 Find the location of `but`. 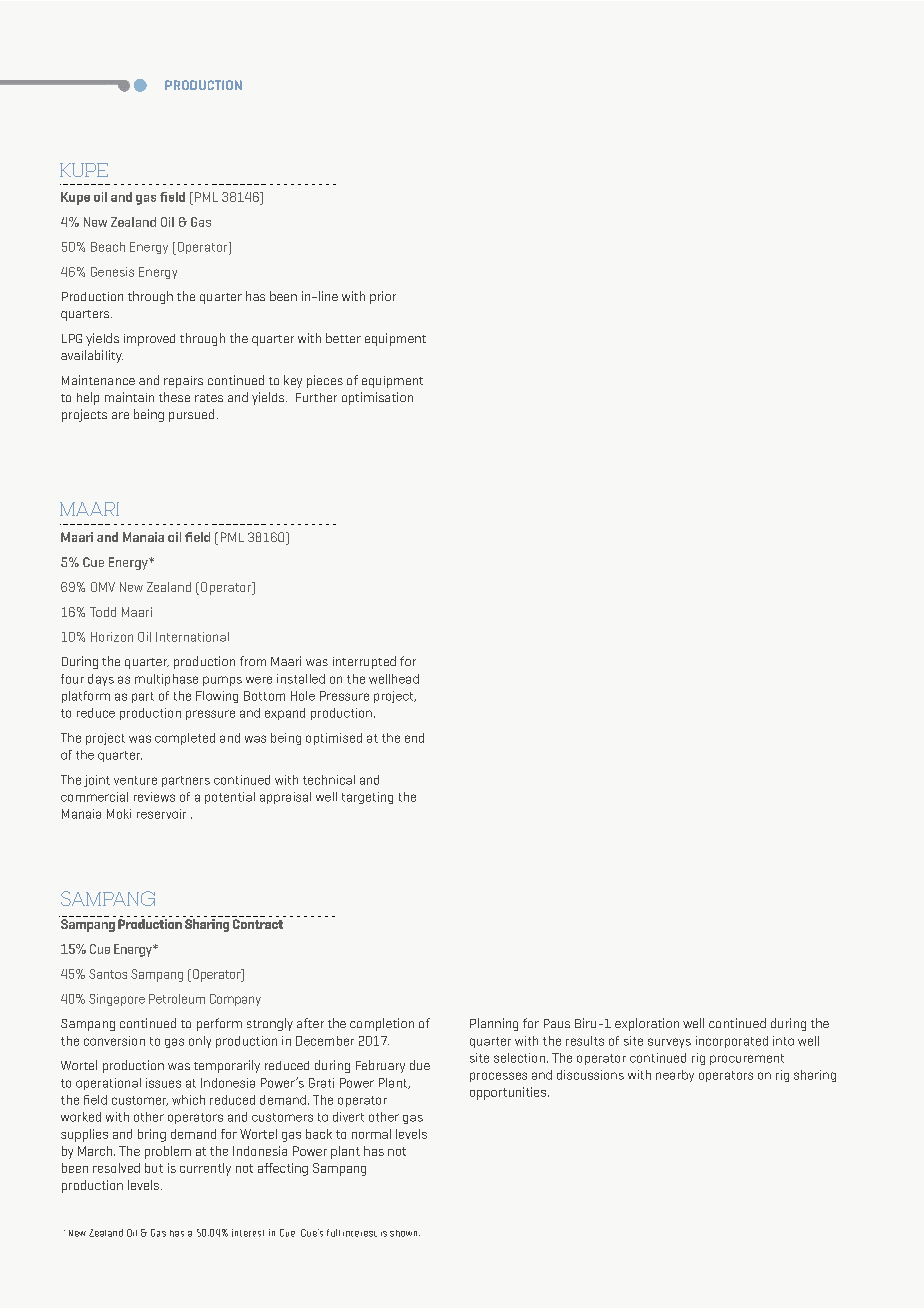

but is located at coordinates (154, 1168).
